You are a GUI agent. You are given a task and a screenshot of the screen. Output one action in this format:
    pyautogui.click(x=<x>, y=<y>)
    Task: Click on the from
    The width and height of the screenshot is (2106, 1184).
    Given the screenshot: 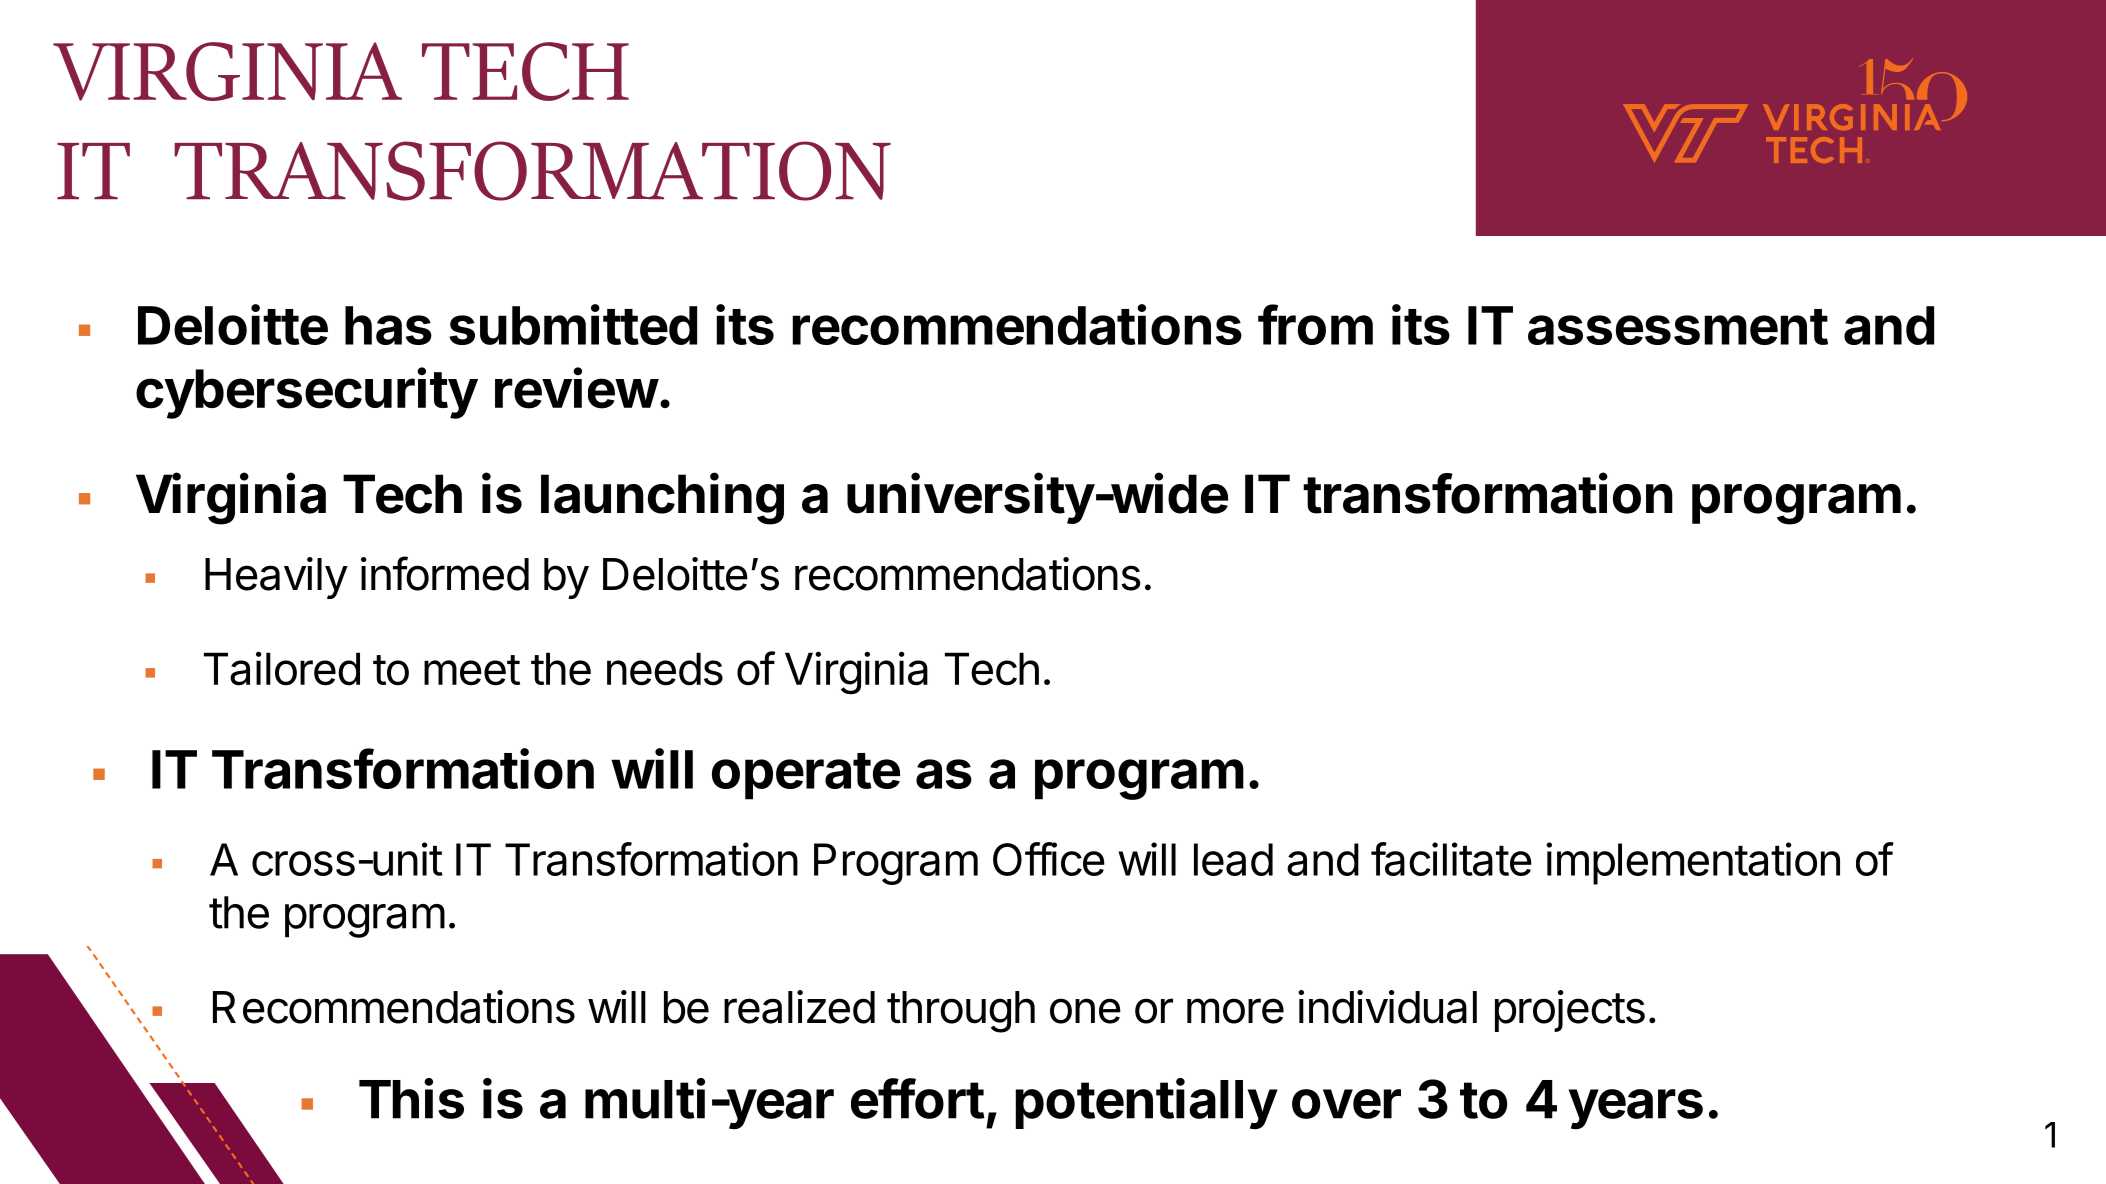 What is the action you would take?
    pyautogui.click(x=1315, y=324)
